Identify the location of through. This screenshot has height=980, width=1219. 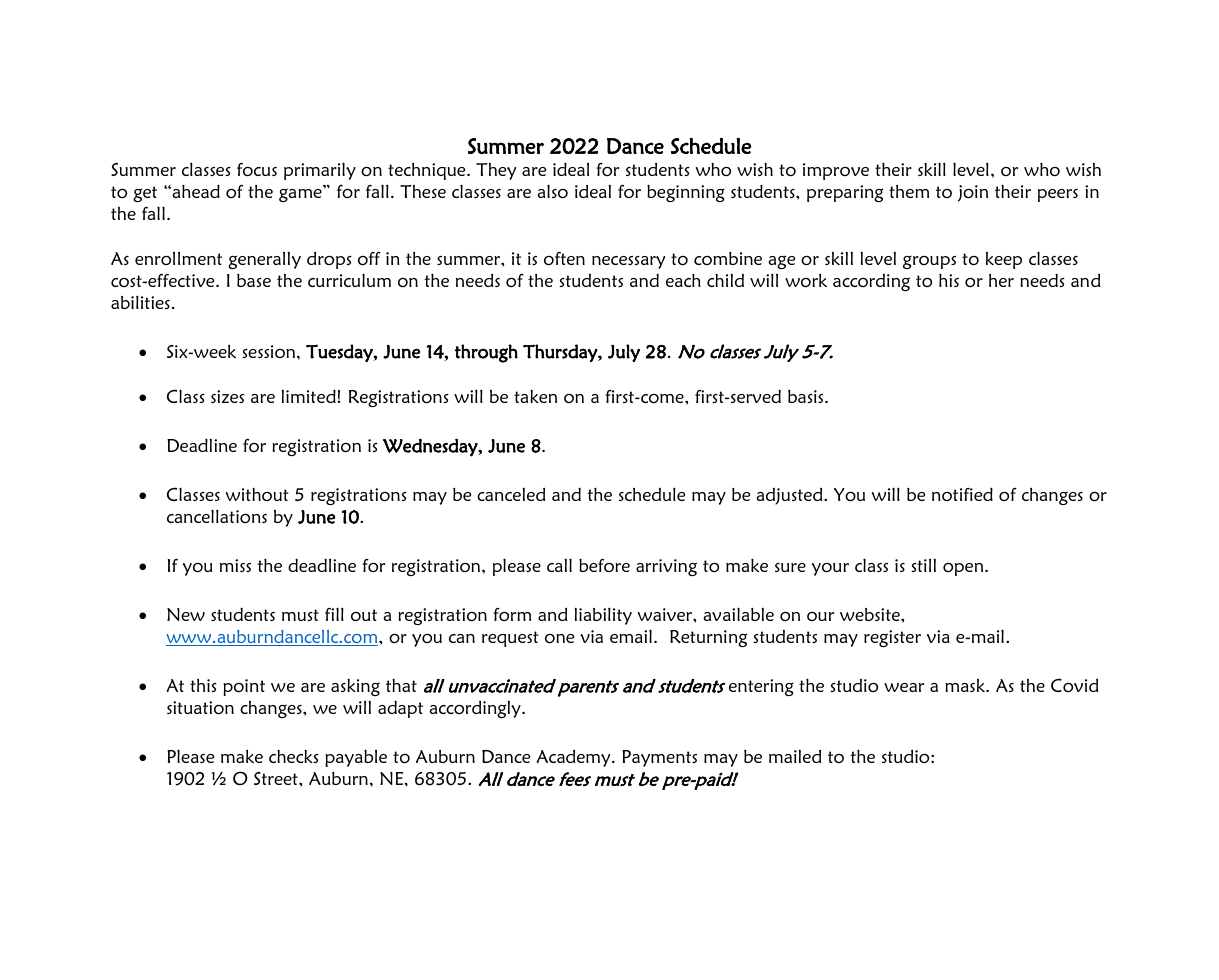
(486, 353).
